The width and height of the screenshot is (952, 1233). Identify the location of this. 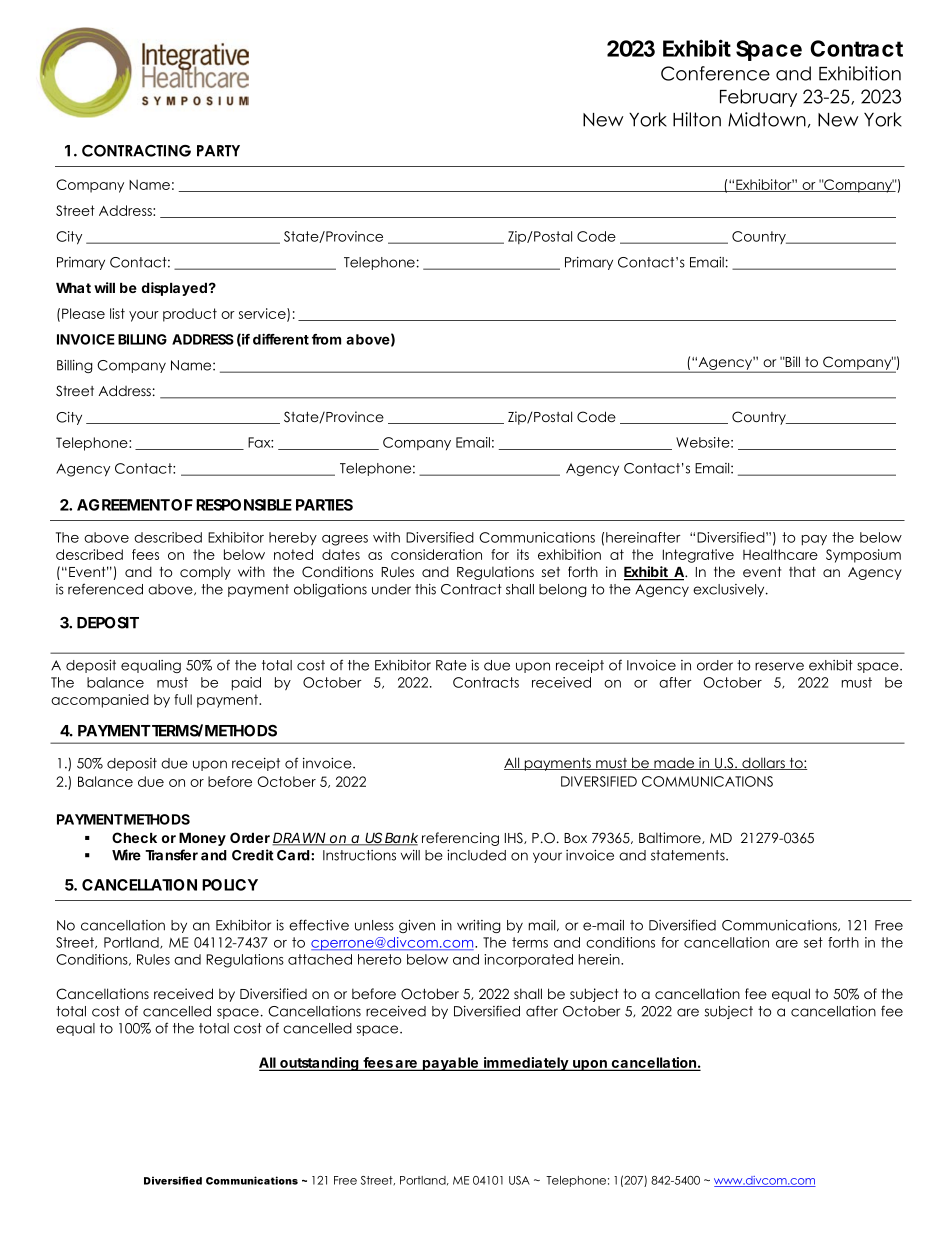
(425, 589).
